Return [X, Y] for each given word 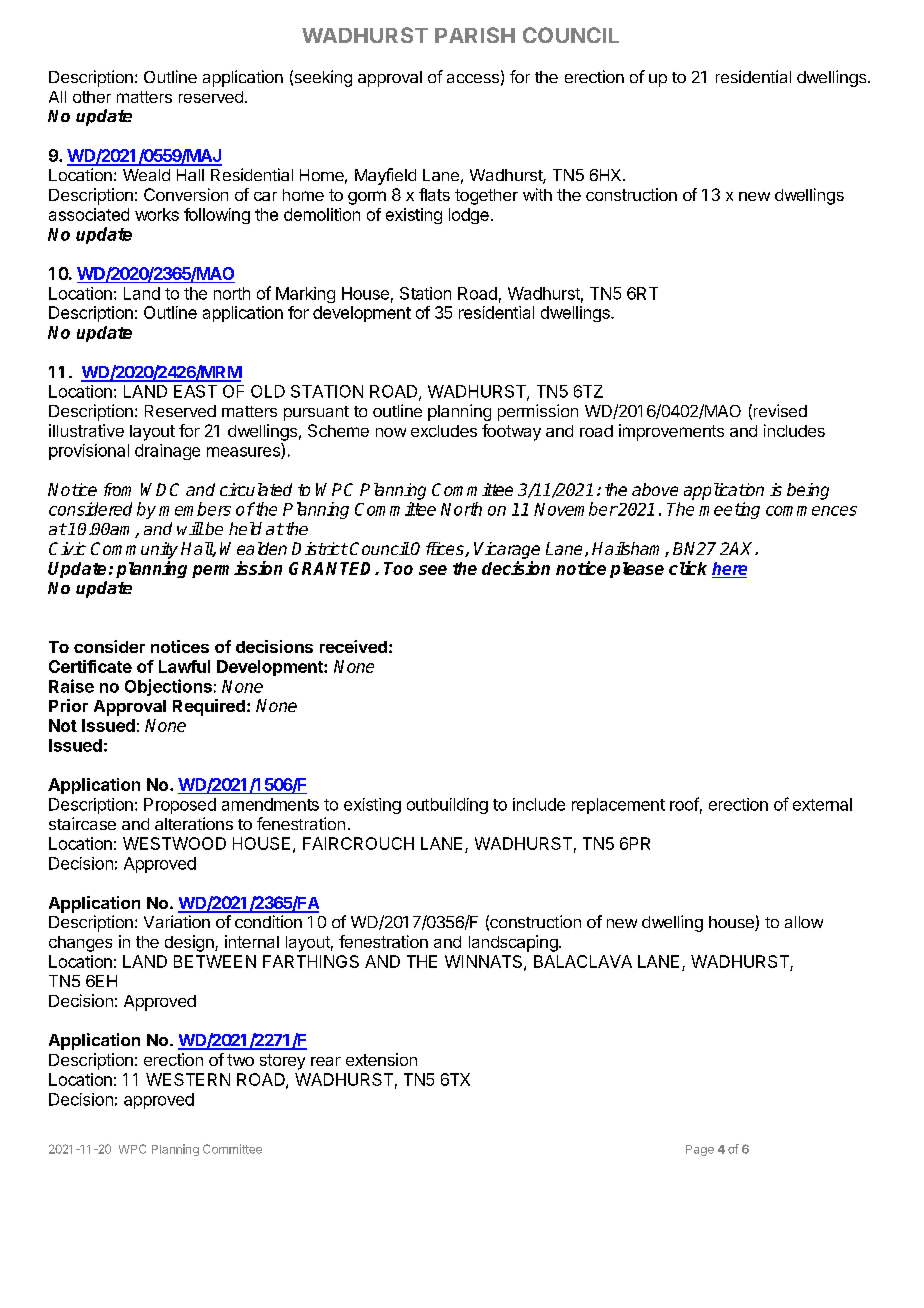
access [473, 78]
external [822, 804]
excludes [444, 431]
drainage [167, 452]
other [92, 97]
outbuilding [447, 806]
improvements [671, 432]
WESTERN [188, 1079]
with [537, 194]
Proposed [180, 806]
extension [381, 1059]
